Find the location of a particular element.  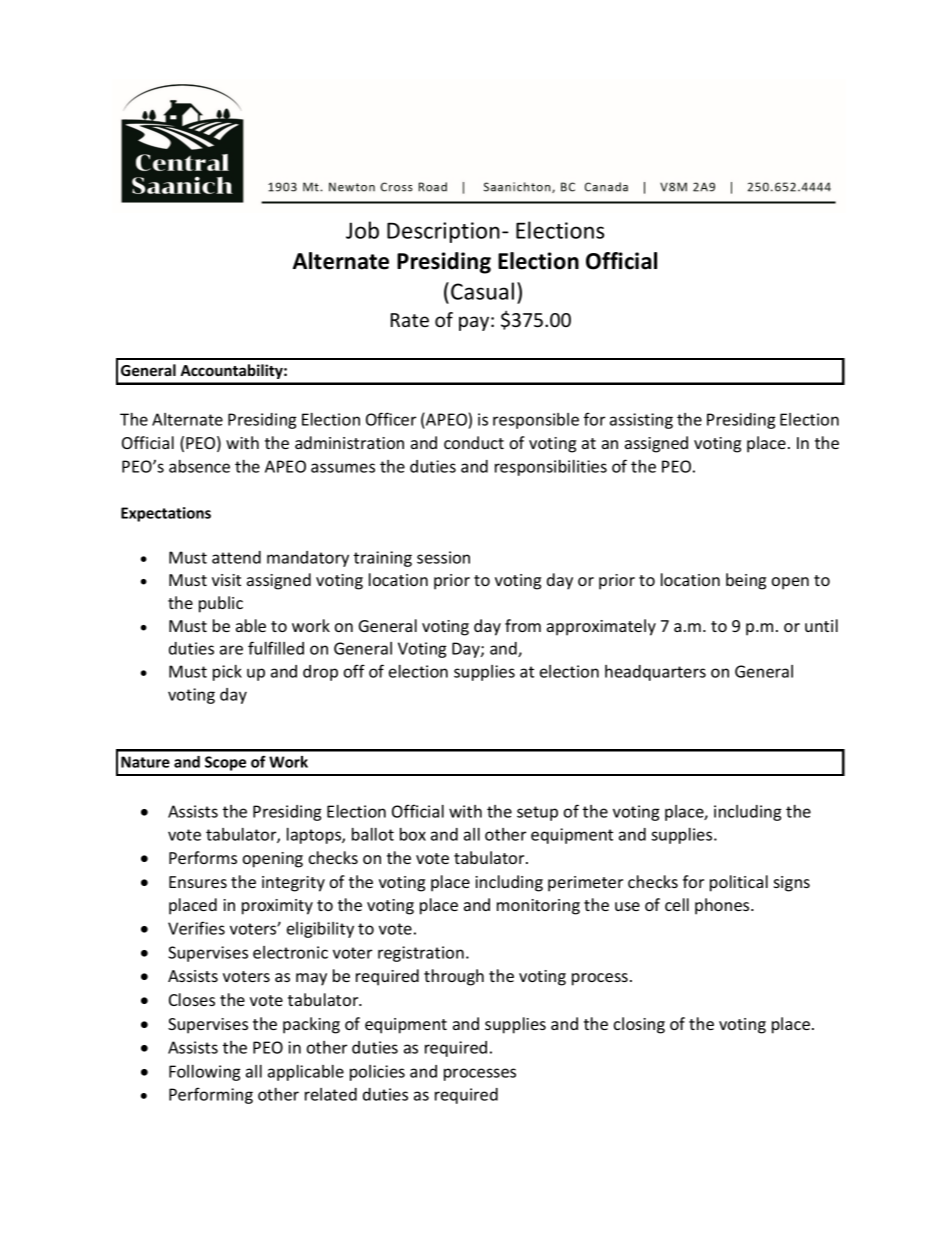

closing is located at coordinates (639, 1025).
